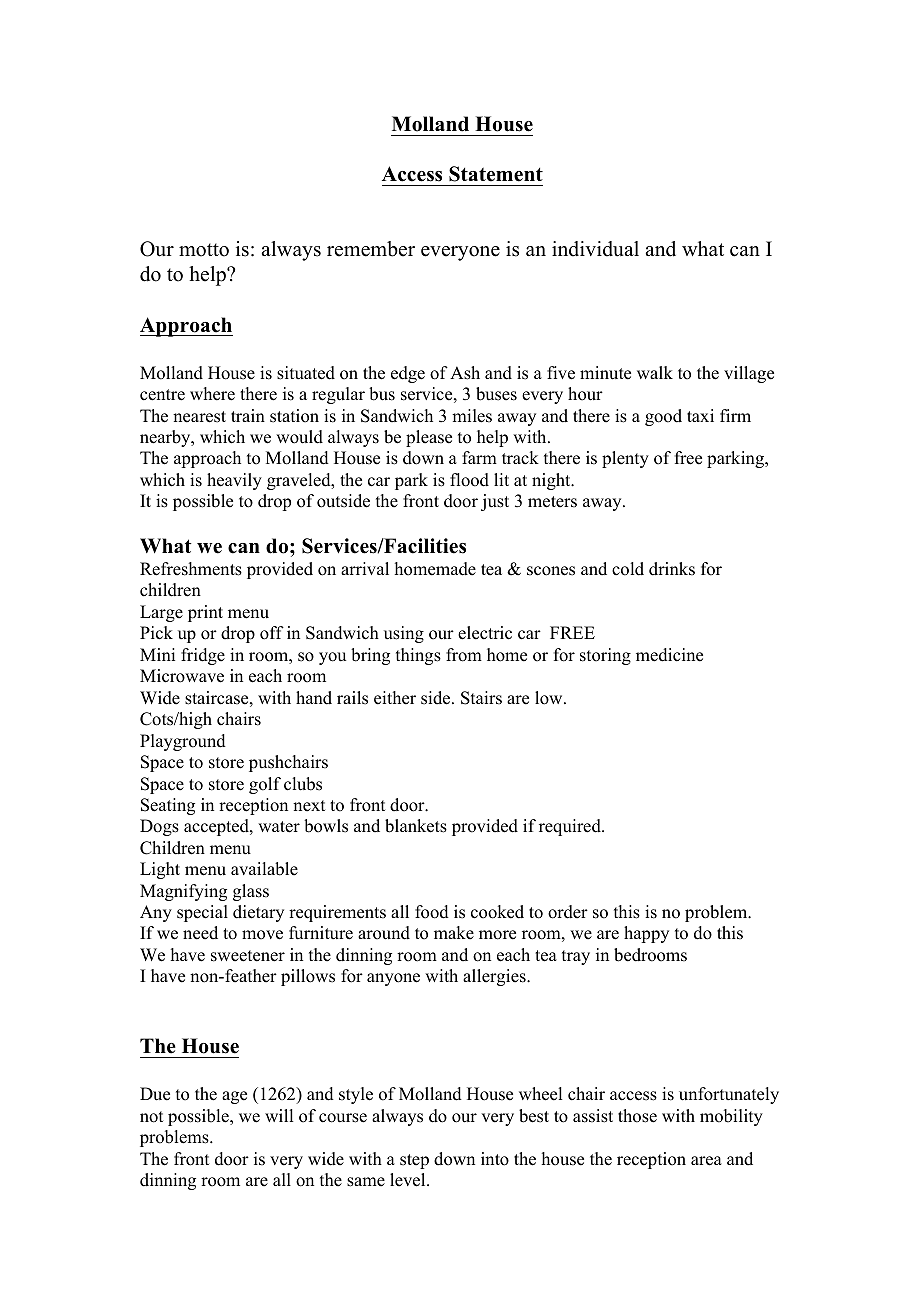  What do you see at coordinates (414, 1161) in the screenshot?
I see `step` at bounding box center [414, 1161].
